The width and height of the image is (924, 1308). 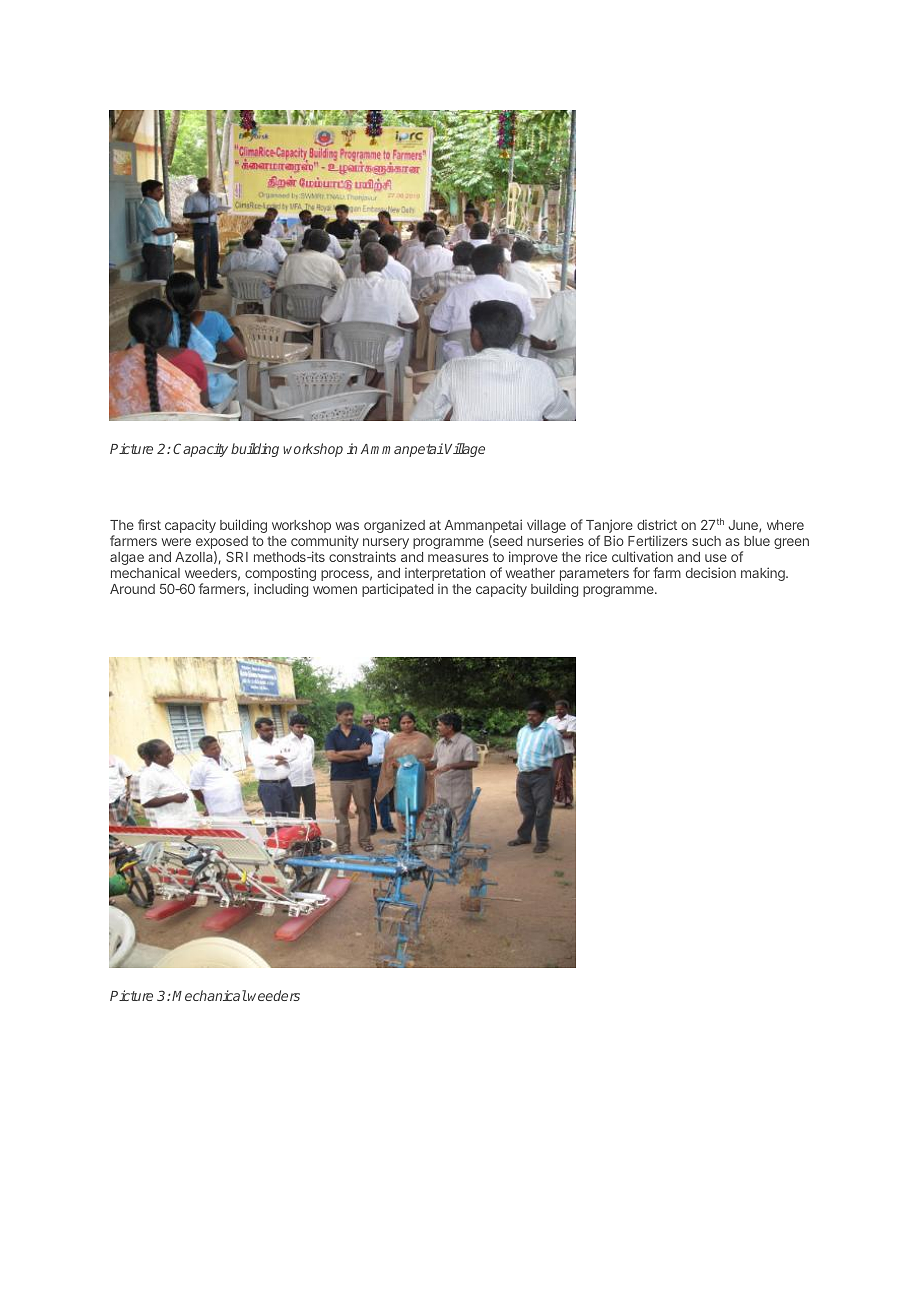 I want to click on such, so click(x=706, y=541).
